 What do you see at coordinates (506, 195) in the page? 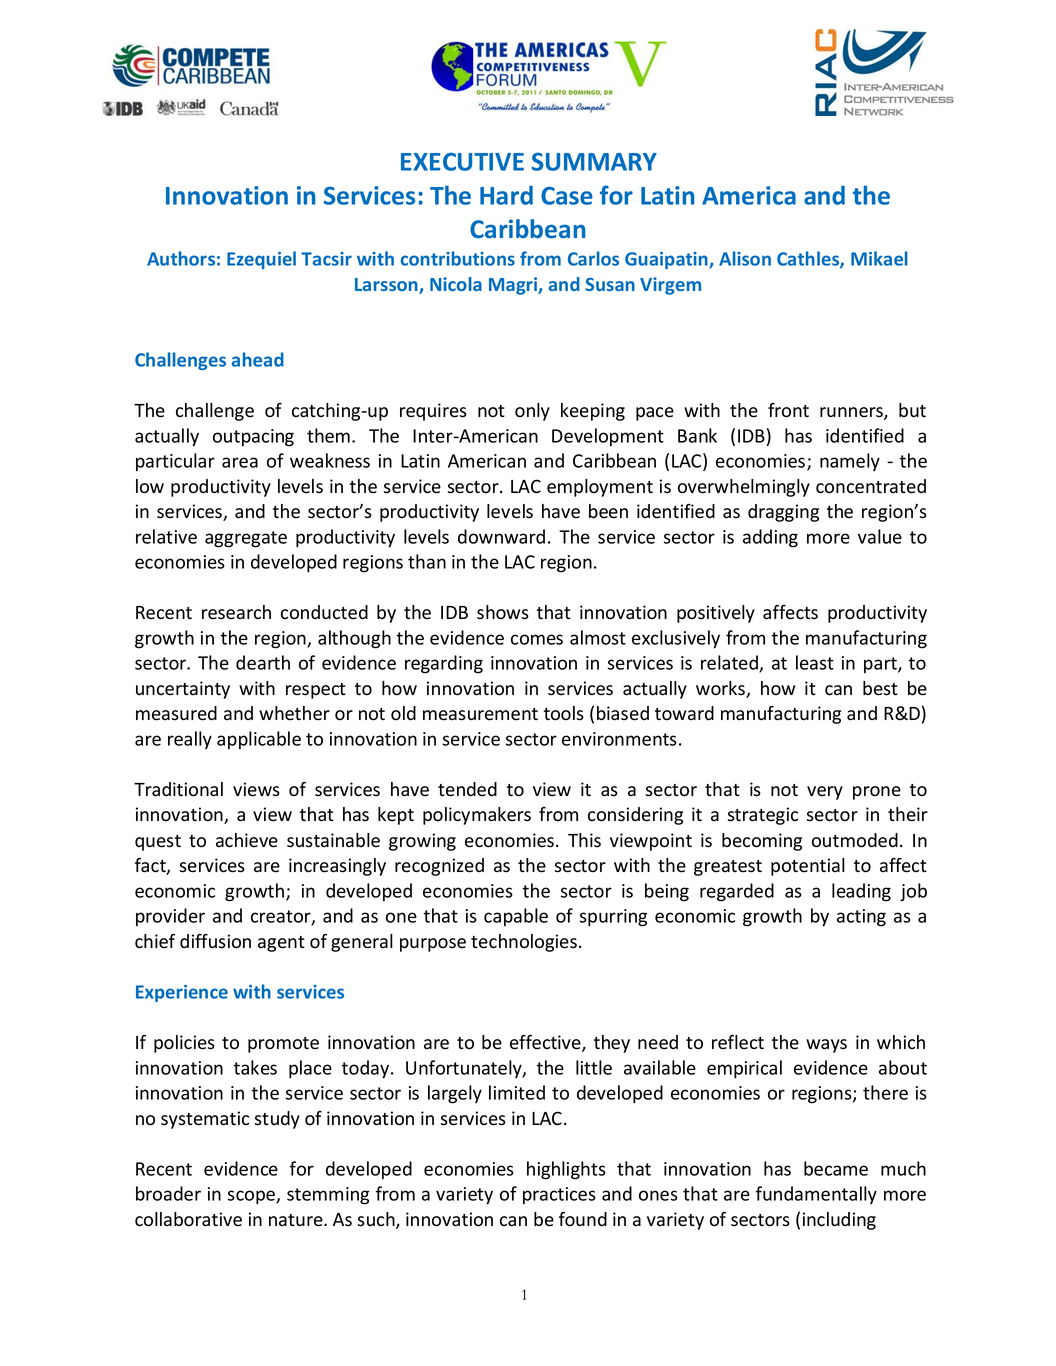
I see `Hard` at bounding box center [506, 195].
